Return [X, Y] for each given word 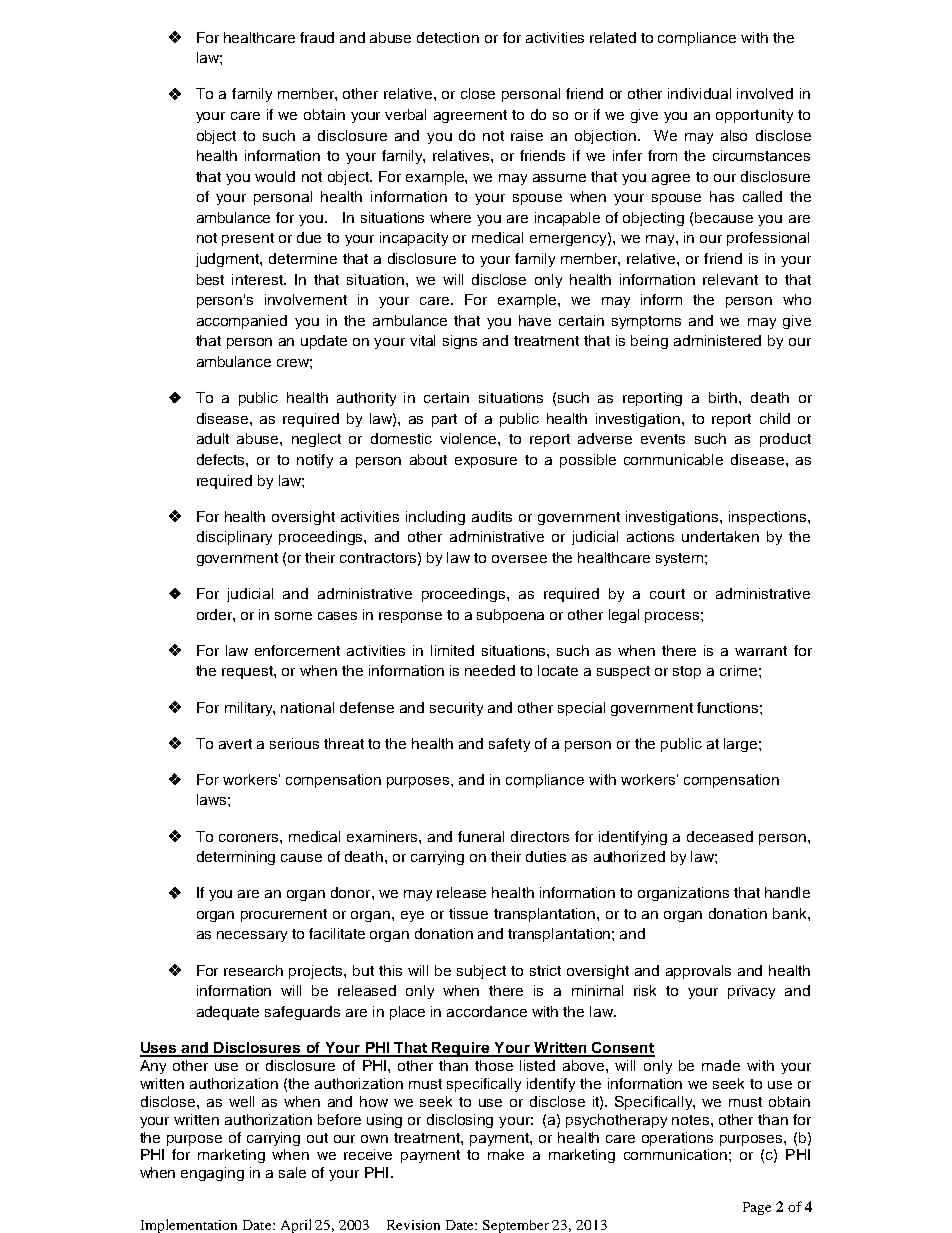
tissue [468, 913]
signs [460, 342]
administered [717, 340]
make [506, 1154]
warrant [761, 651]
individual [699, 93]
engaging [212, 1174]
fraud [317, 37]
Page [757, 1208]
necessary [252, 936]
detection [448, 37]
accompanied [242, 322]
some [293, 616]
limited [452, 650]
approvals [698, 972]
